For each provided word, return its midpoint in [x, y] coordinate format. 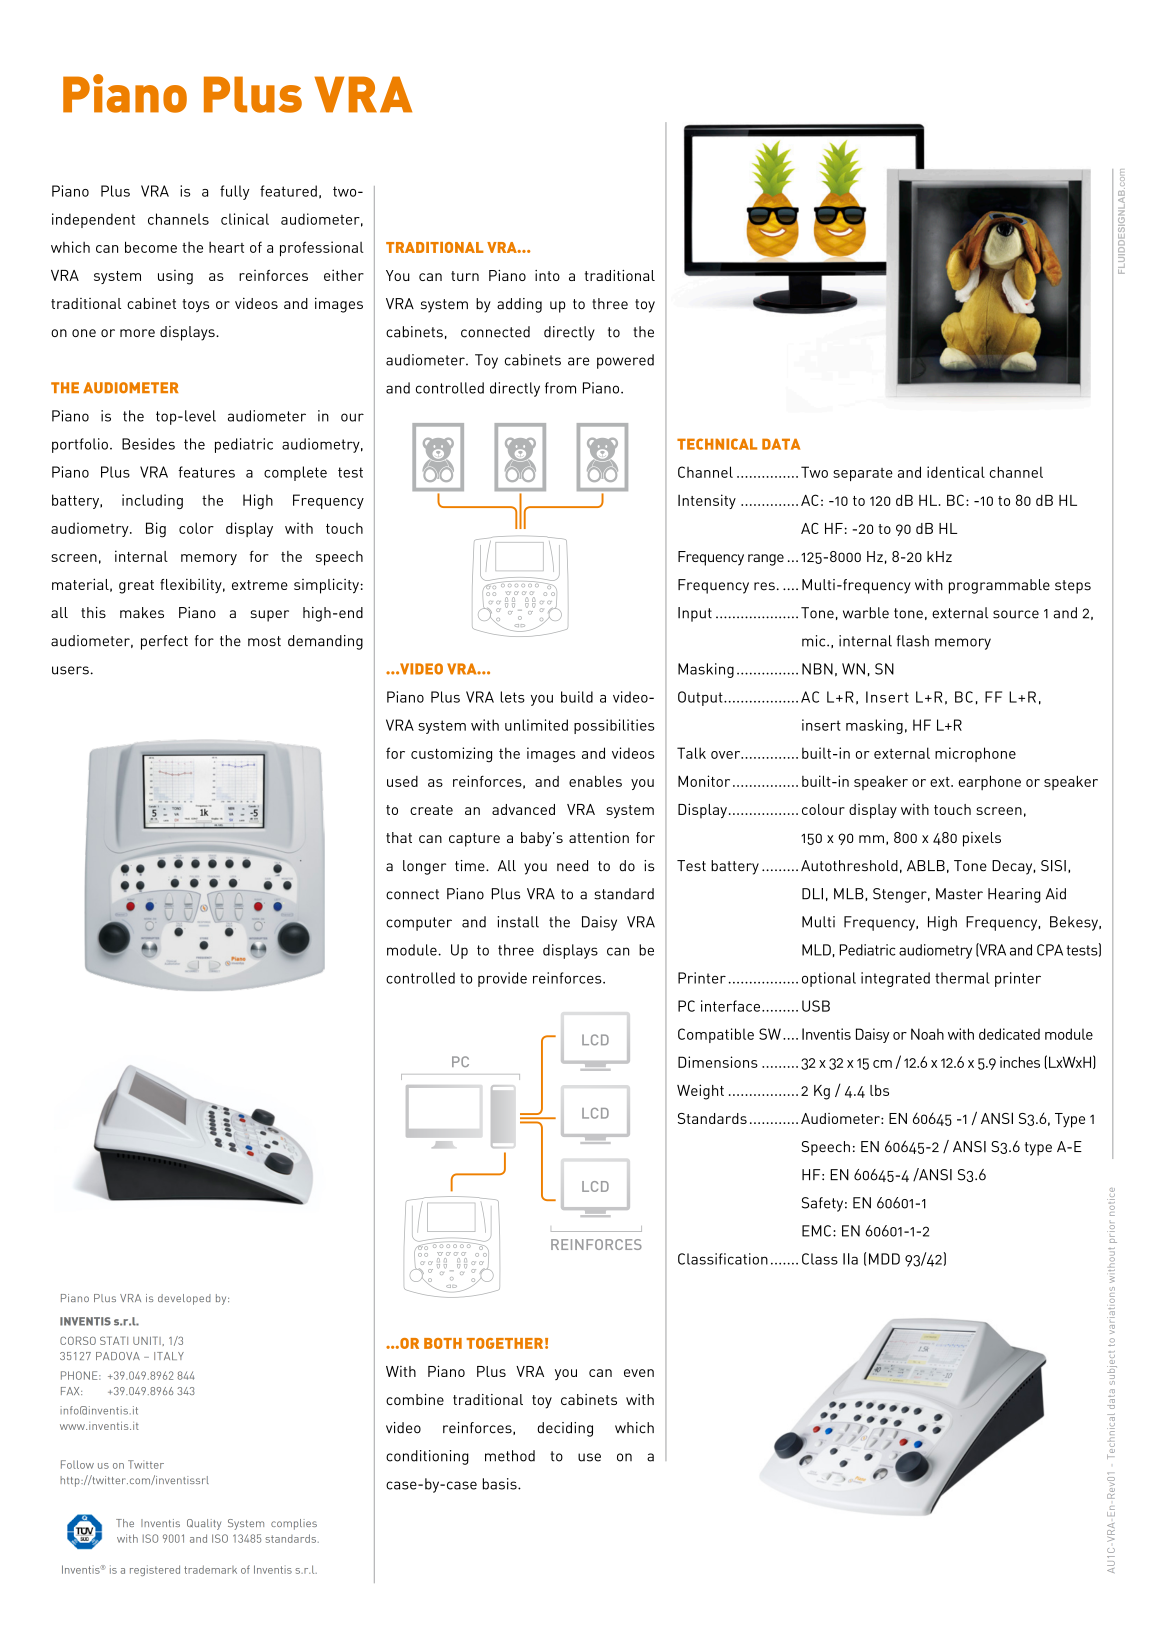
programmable [999, 586]
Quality [204, 1524]
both [443, 1343]
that [399, 837]
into [547, 275]
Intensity [707, 501]
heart [226, 247]
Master [959, 894]
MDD [884, 1259]
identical [956, 472]
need [572, 866]
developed [184, 1299]
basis [501, 1484]
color [196, 528]
